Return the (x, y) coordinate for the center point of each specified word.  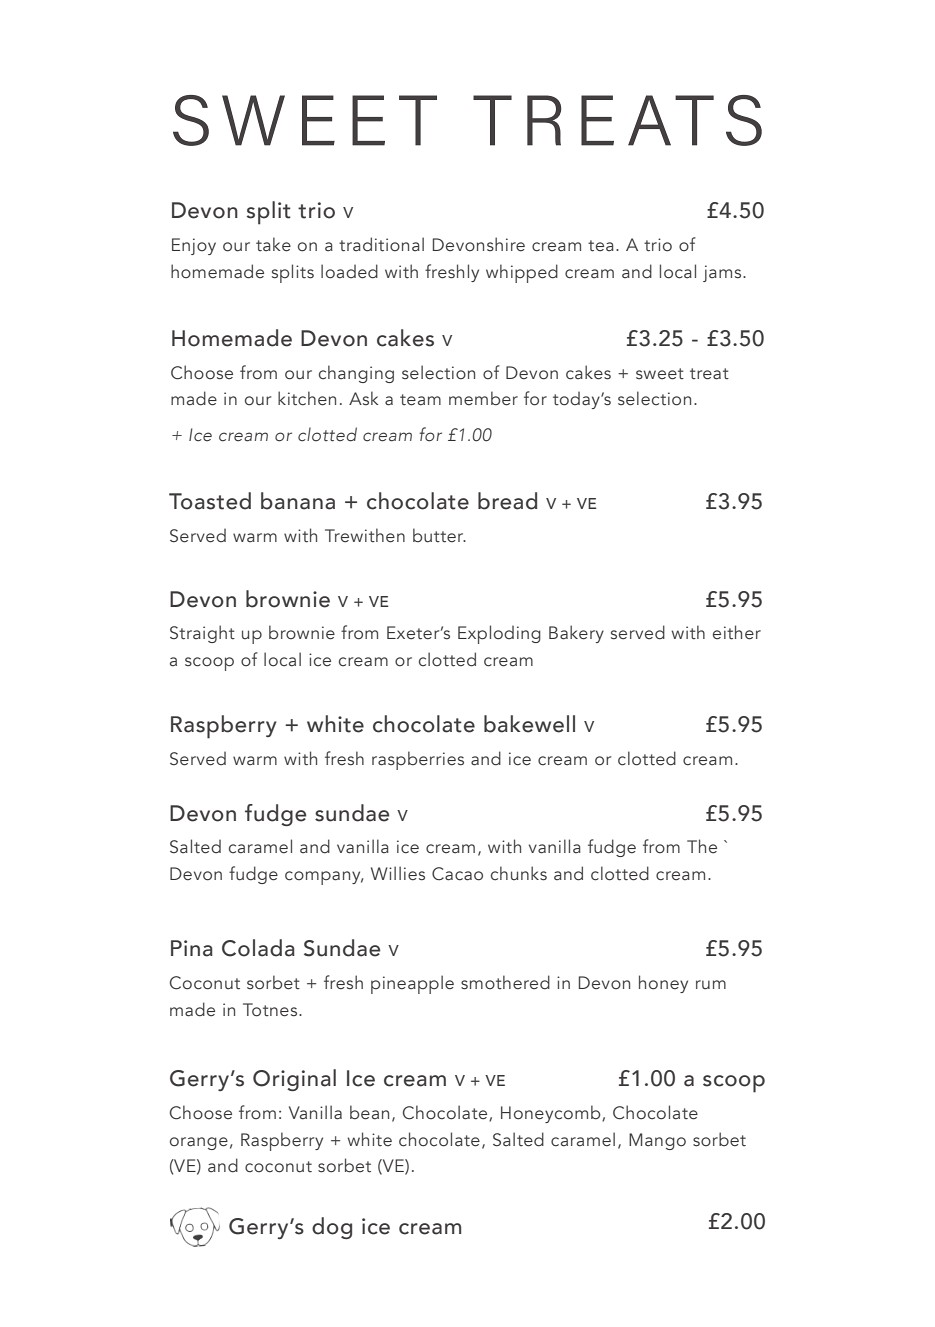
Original (294, 1080)
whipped (522, 273)
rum (711, 985)
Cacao (457, 874)
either (737, 632)
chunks (519, 873)
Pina (192, 948)
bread (507, 501)
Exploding (499, 634)
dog (332, 1228)
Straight (202, 634)
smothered (505, 982)
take (273, 244)
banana (298, 501)
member (483, 398)
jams (723, 273)
